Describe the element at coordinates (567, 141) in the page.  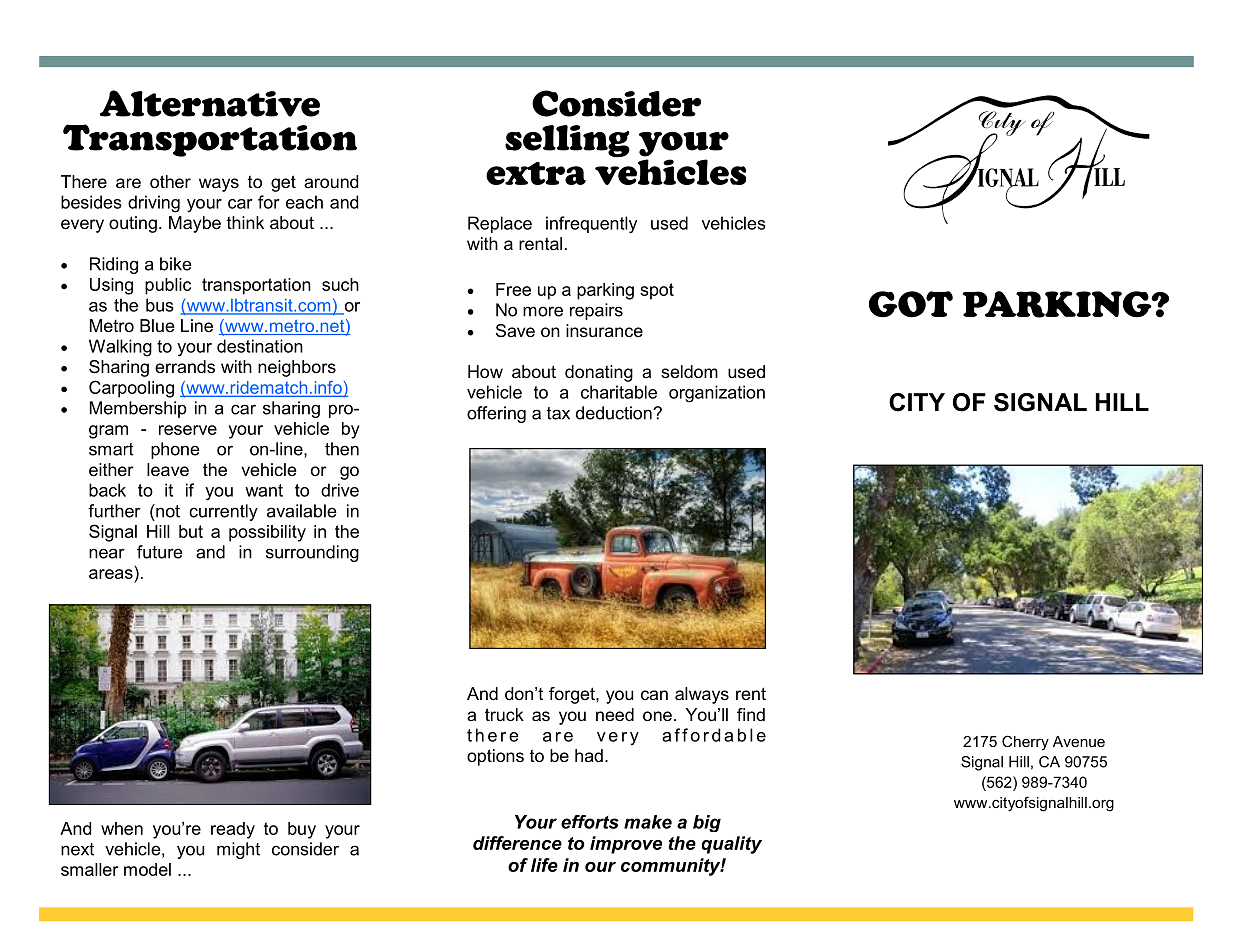
I see `selling` at that location.
